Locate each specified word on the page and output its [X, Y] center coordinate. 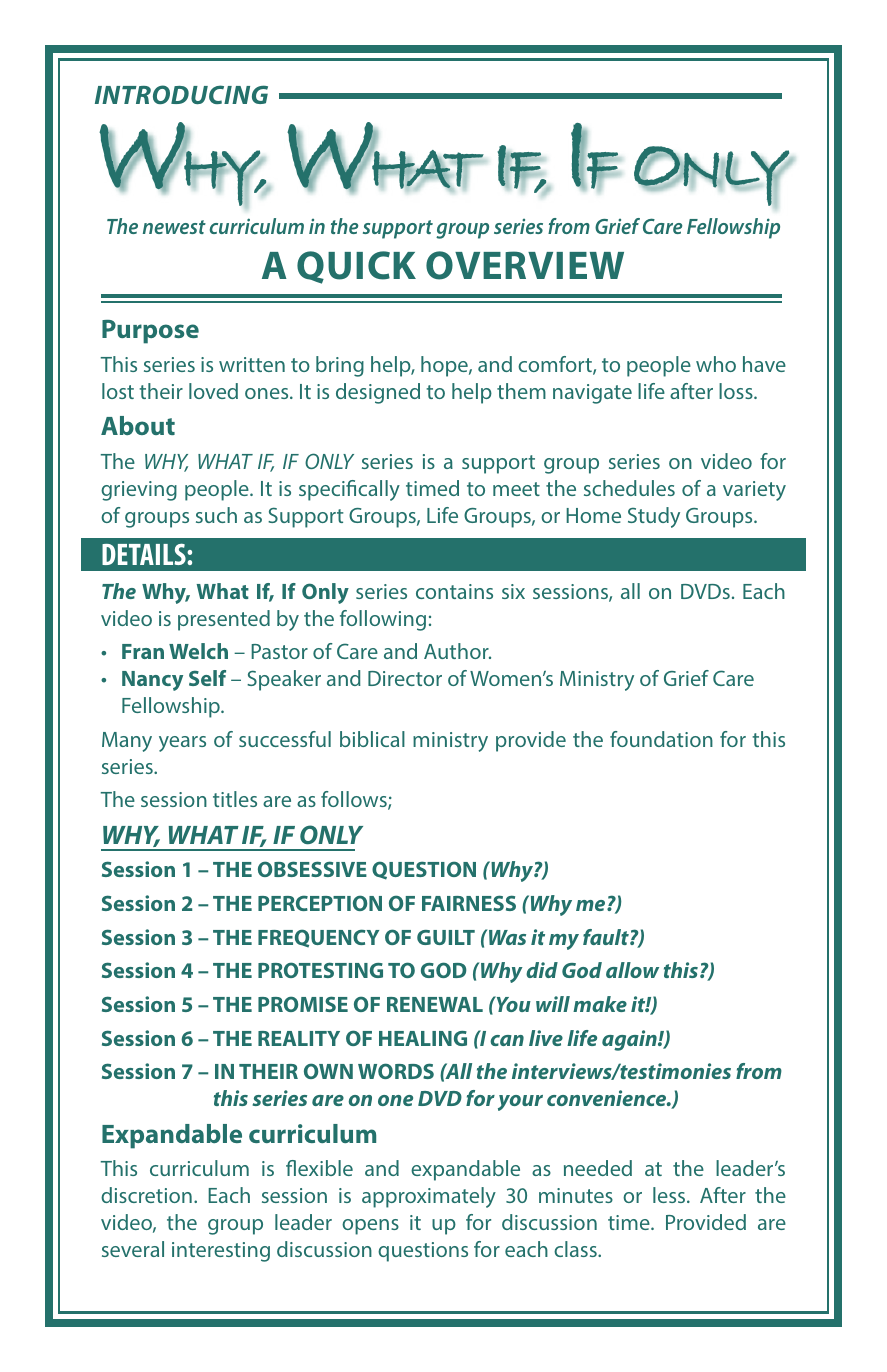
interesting [221, 1252]
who [716, 364]
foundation [661, 739]
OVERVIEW [525, 265]
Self [207, 678]
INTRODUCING [181, 94]
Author [457, 651]
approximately [429, 1197]
